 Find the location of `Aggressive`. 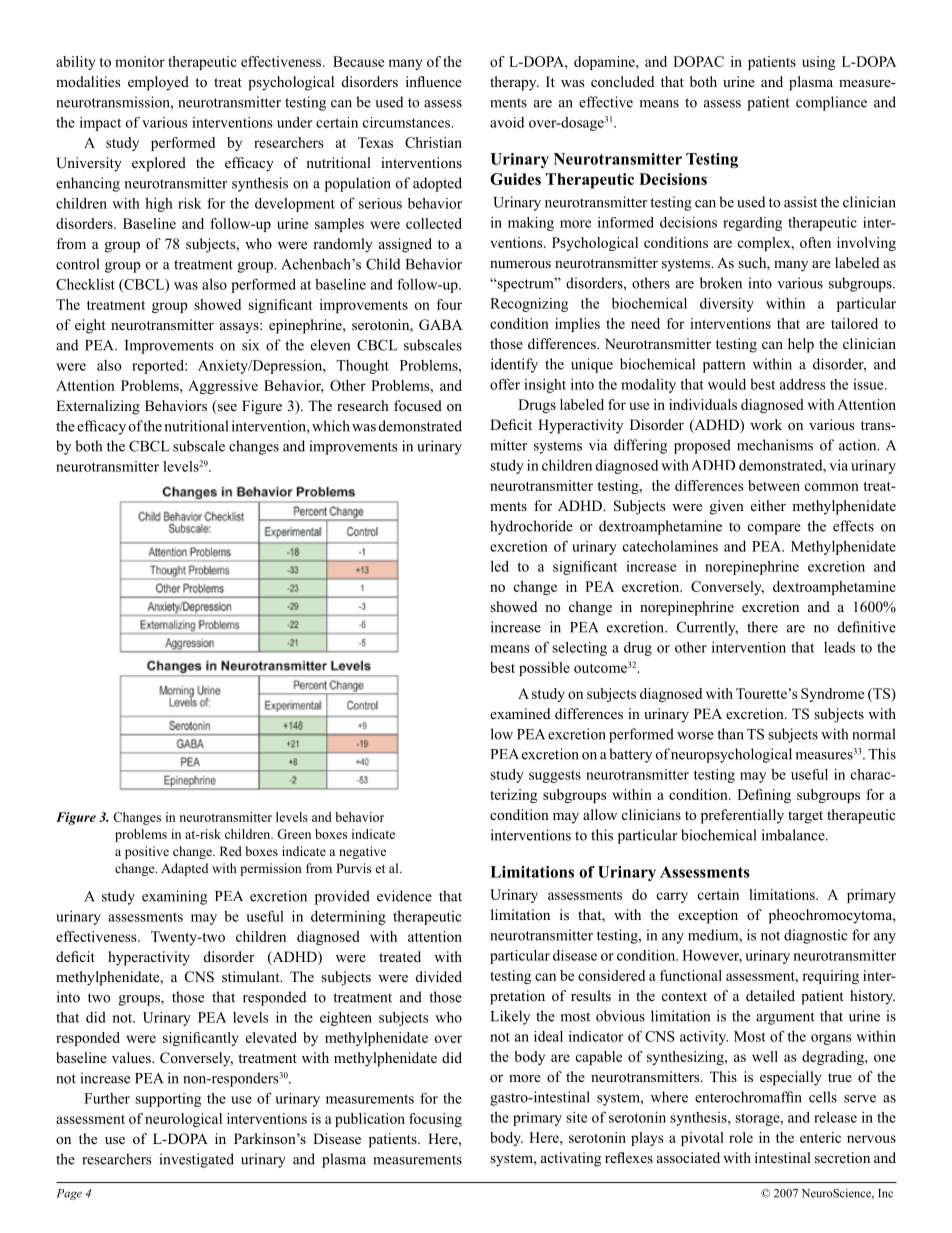

Aggressive is located at coordinates (223, 387).
